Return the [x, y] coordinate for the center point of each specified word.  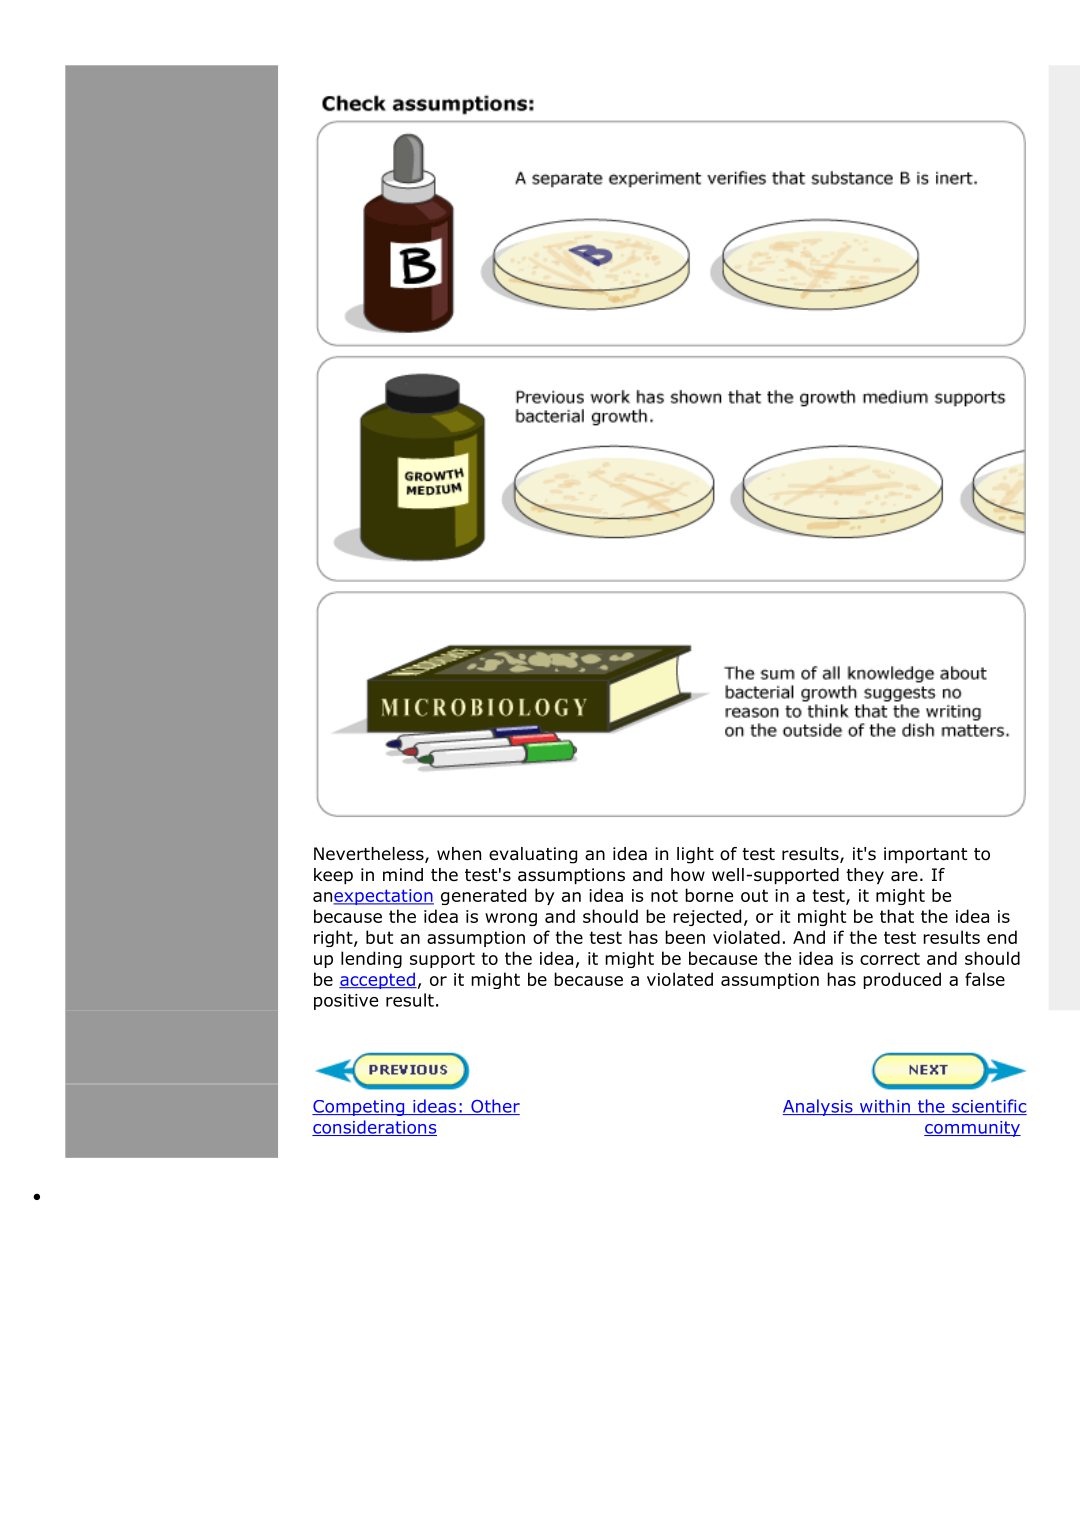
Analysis [819, 1107]
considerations [374, 1128]
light [695, 855]
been [685, 937]
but [379, 937]
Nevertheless [370, 855]
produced [902, 980]
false [985, 979]
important [925, 855]
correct [890, 958]
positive [346, 1002]
